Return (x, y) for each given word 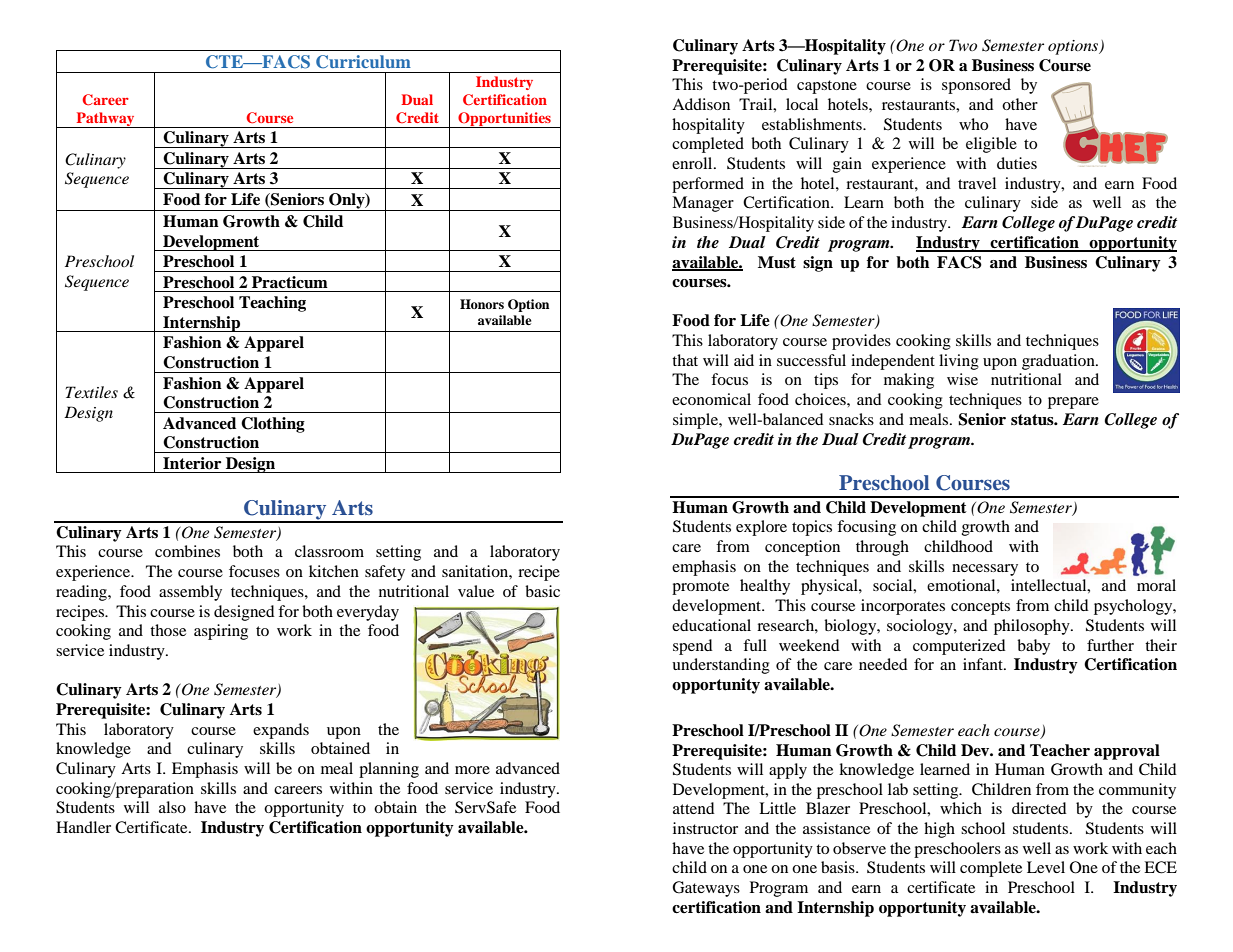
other (1020, 104)
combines (187, 551)
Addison (701, 104)
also (172, 807)
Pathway (105, 120)
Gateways (706, 889)
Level (1046, 867)
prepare (1073, 403)
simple (696, 421)
